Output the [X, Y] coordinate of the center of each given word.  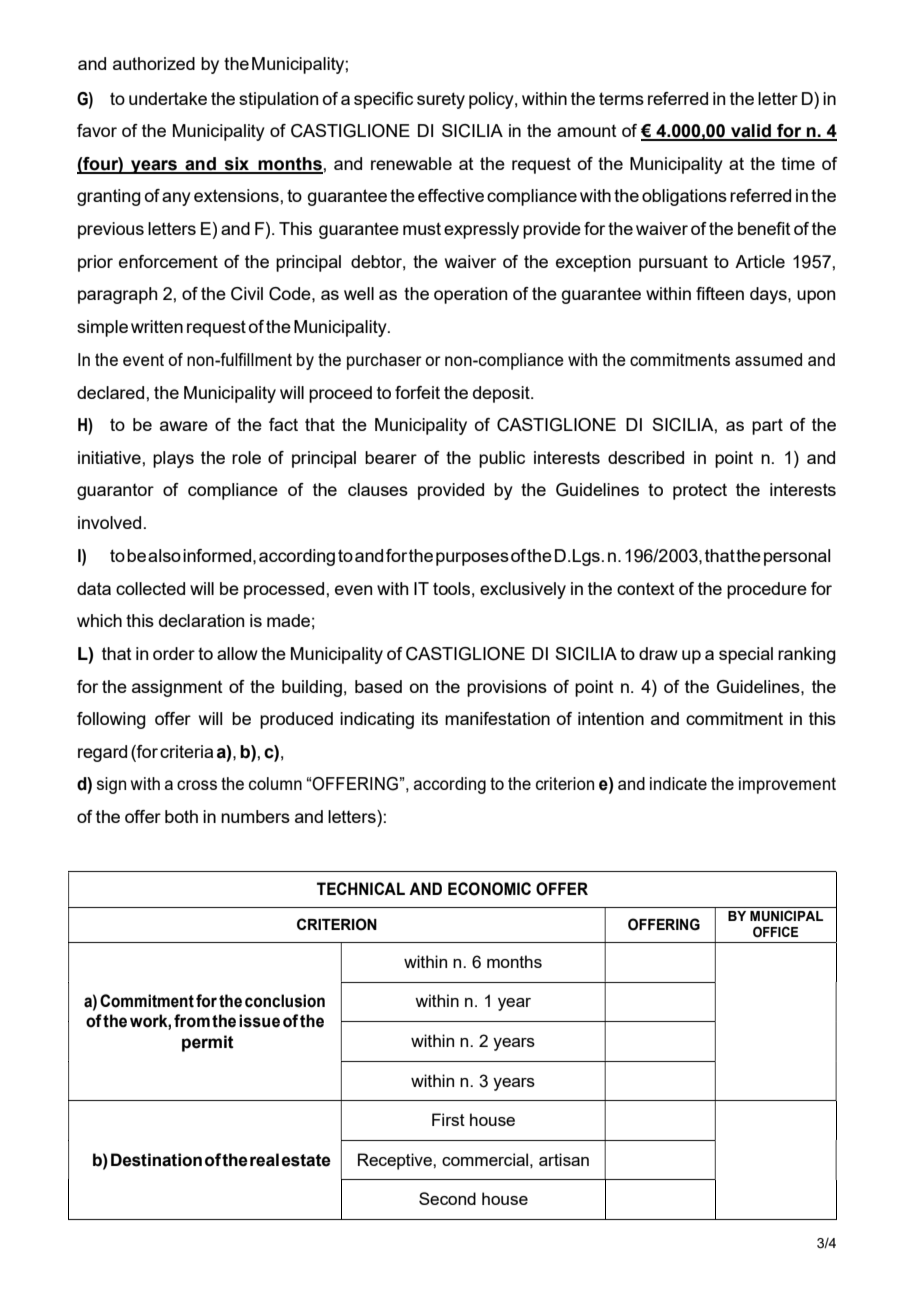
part [767, 426]
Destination [156, 1160]
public [502, 459]
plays [173, 459]
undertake [168, 98]
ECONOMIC [489, 889]
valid [751, 132]
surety [441, 100]
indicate [678, 783]
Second [447, 1198]
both [181, 816]
